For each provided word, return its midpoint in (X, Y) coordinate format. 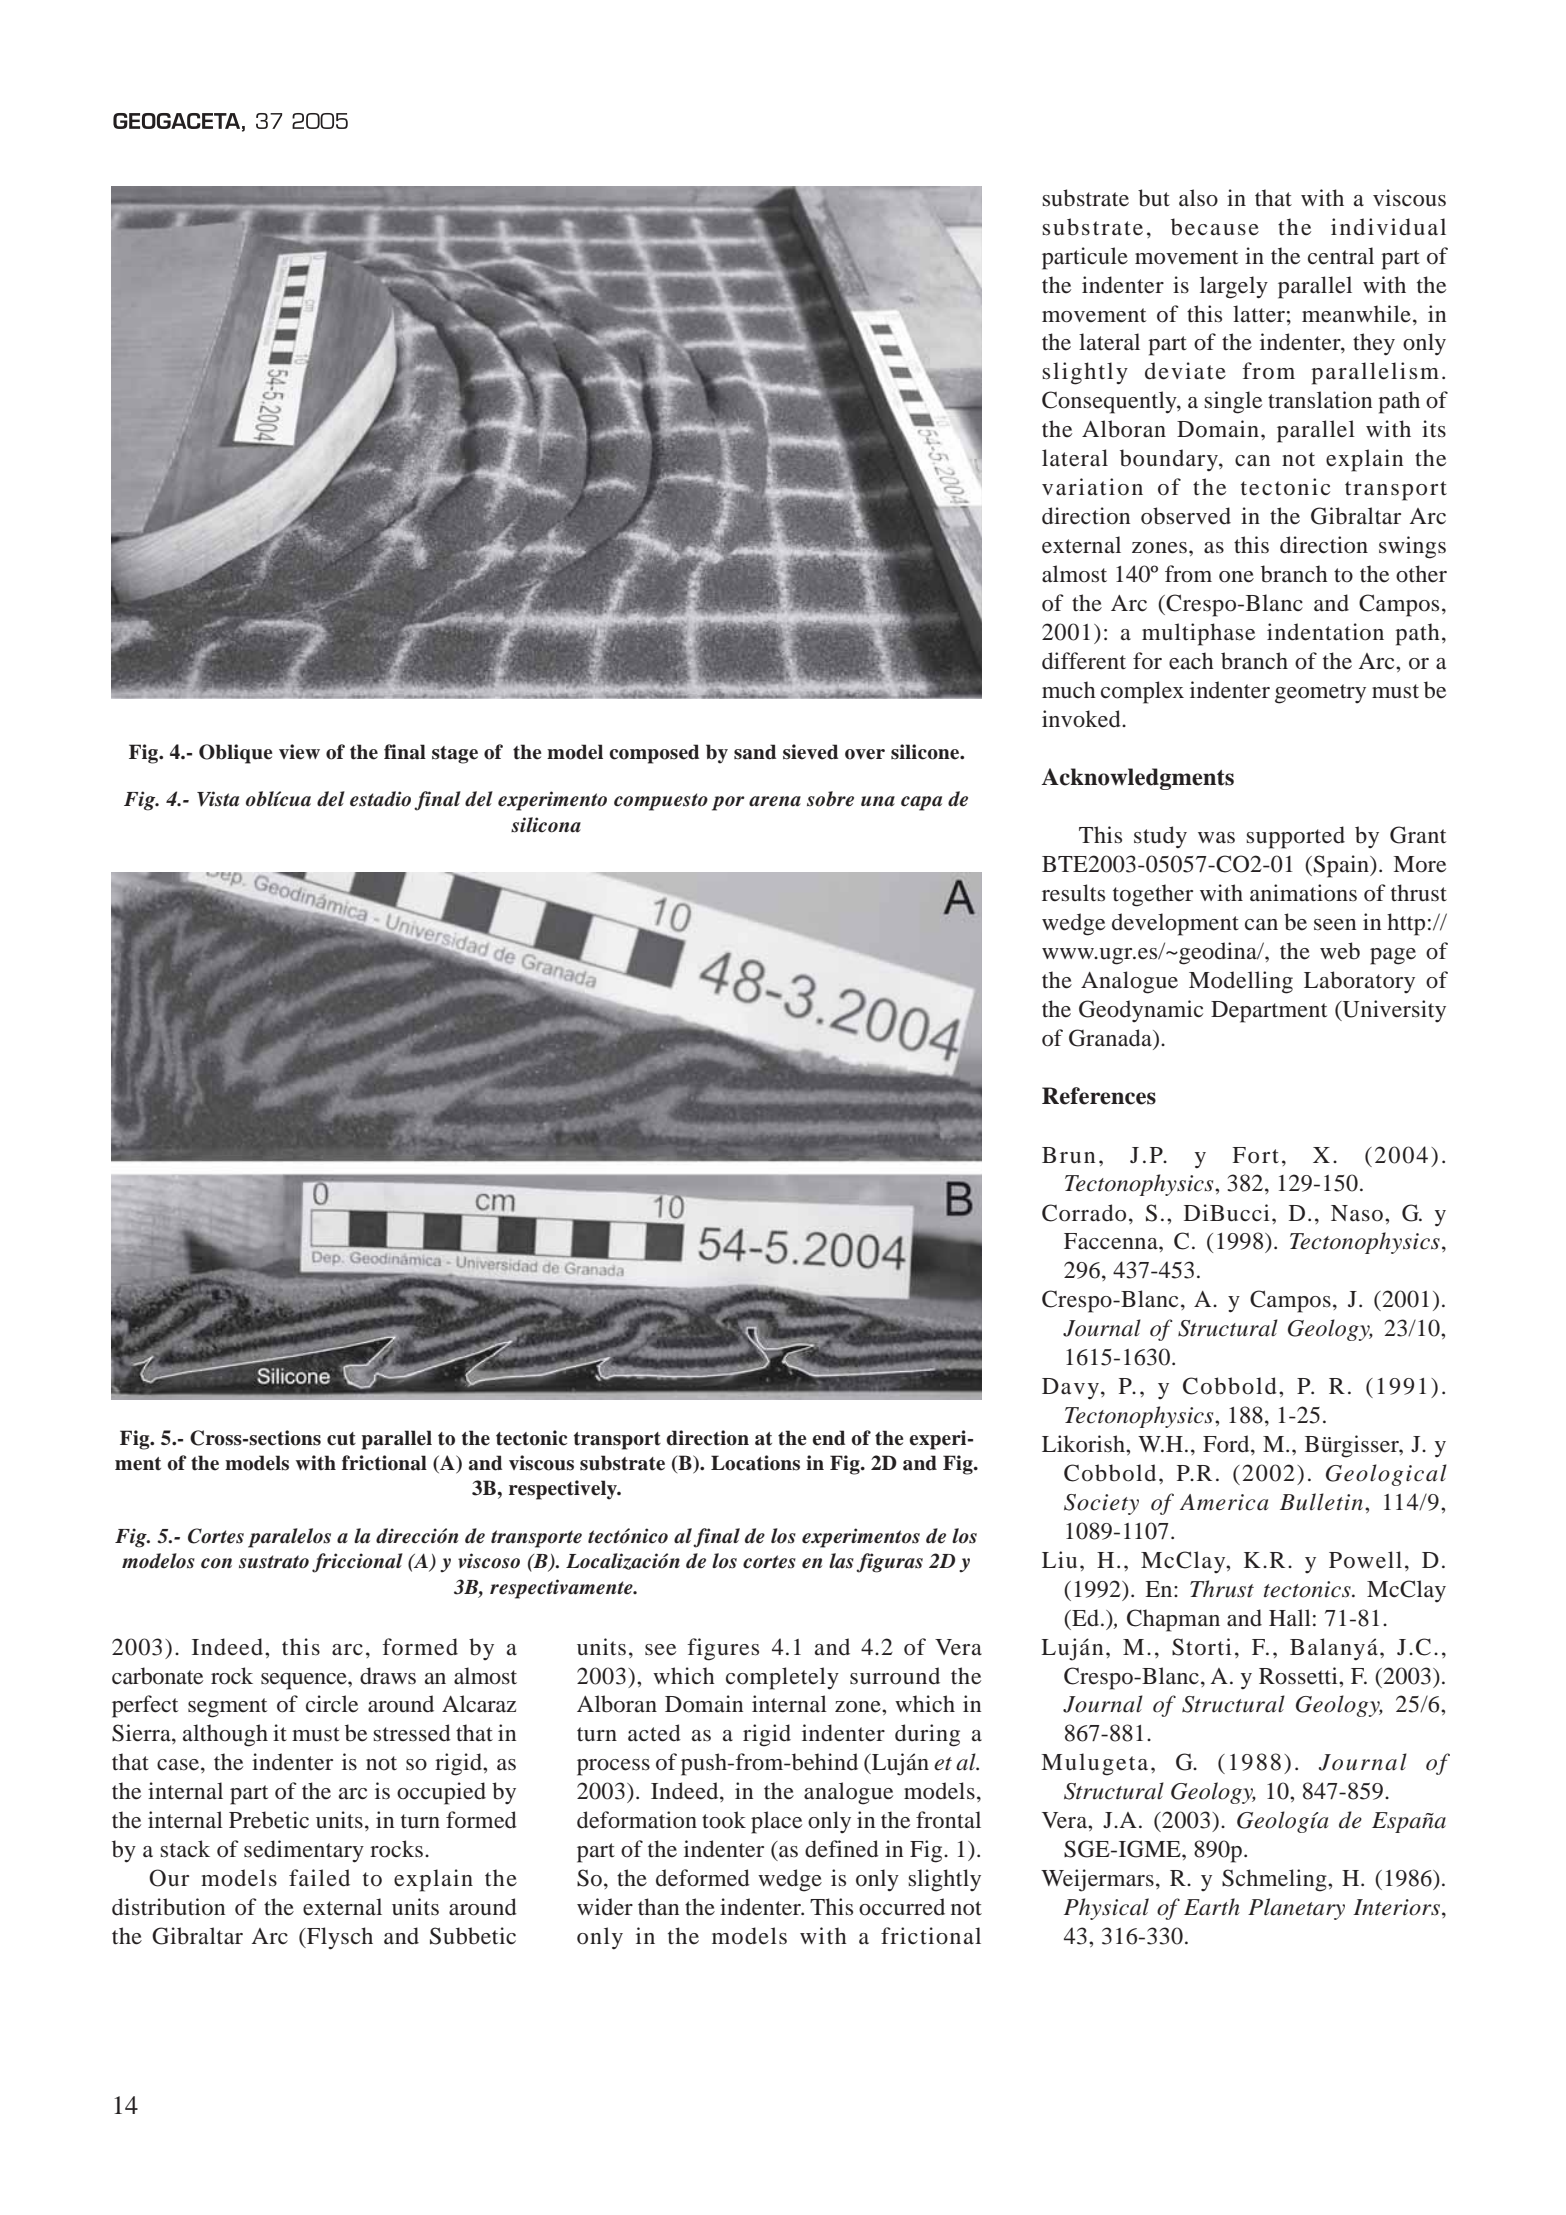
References (1099, 1096)
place (776, 1822)
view (299, 752)
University (1393, 1011)
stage (455, 755)
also (1198, 198)
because (1215, 227)
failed (319, 1878)
